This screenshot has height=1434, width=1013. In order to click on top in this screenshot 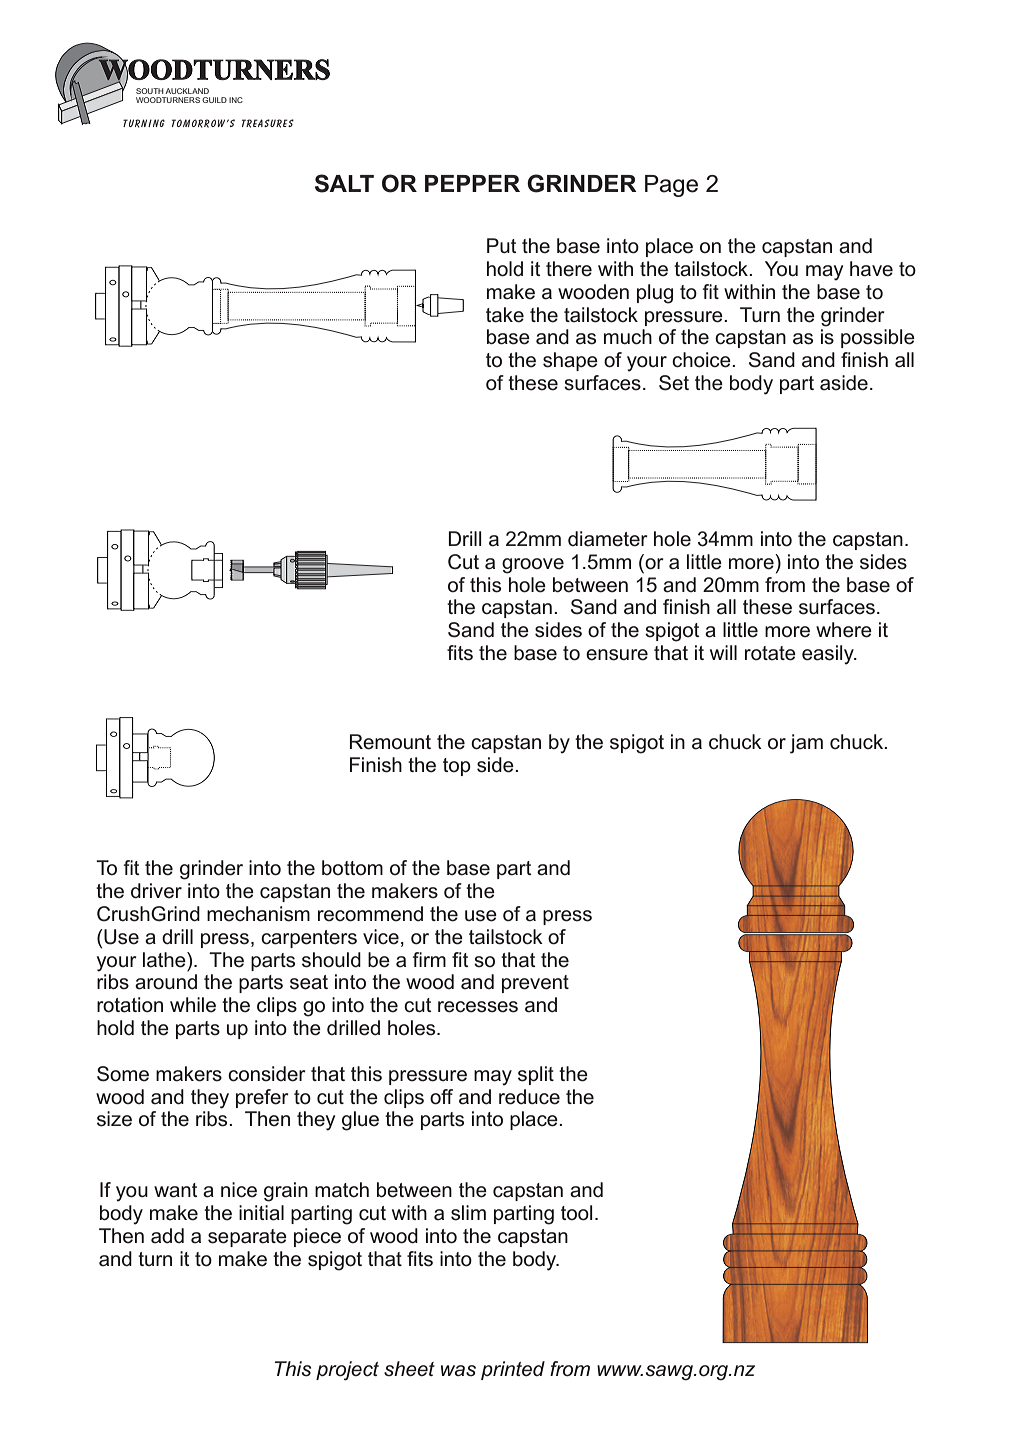, I will do `click(457, 767)`.
